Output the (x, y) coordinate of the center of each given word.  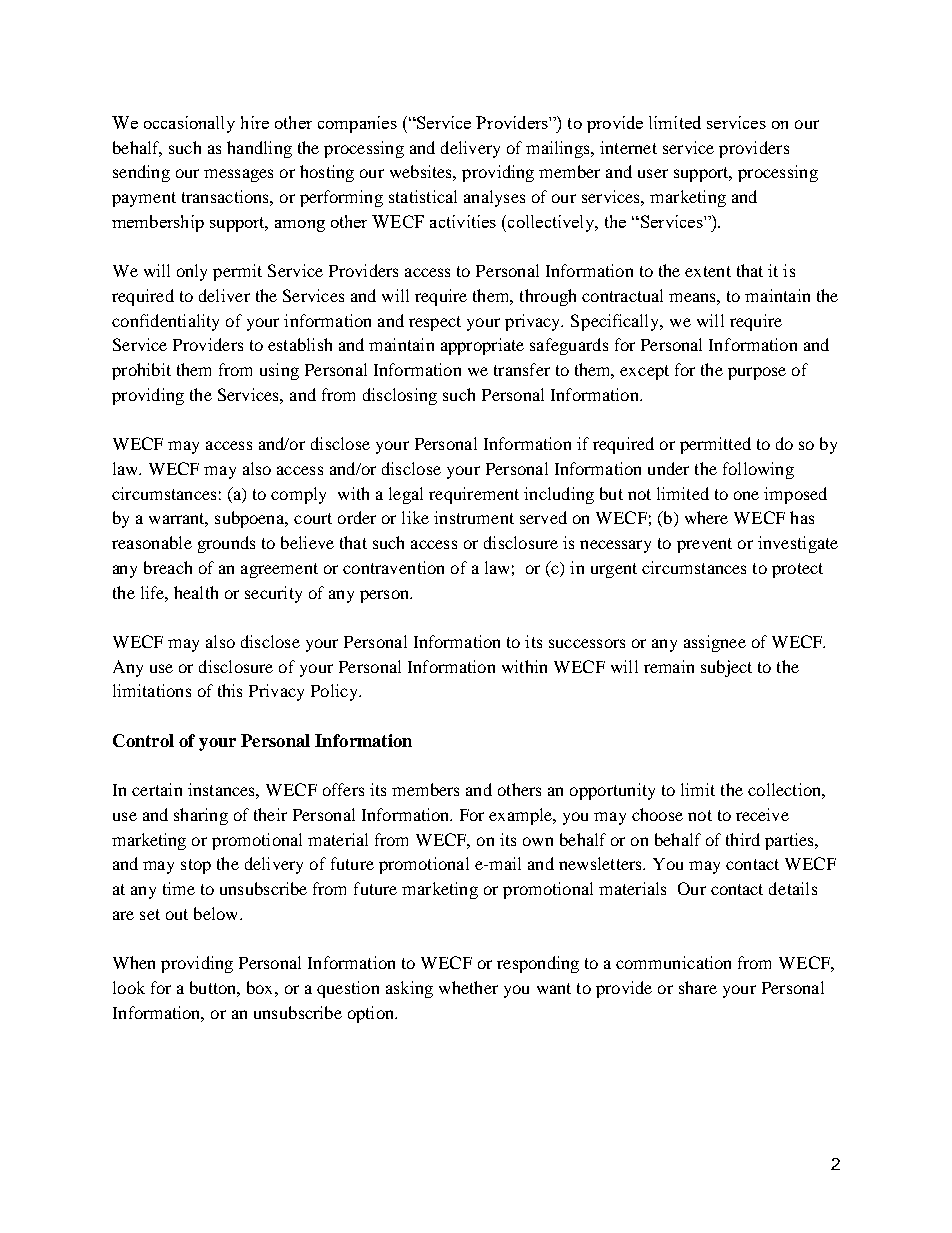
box (261, 987)
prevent (704, 545)
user (653, 173)
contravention (393, 567)
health (196, 592)
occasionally (189, 124)
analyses (494, 198)
